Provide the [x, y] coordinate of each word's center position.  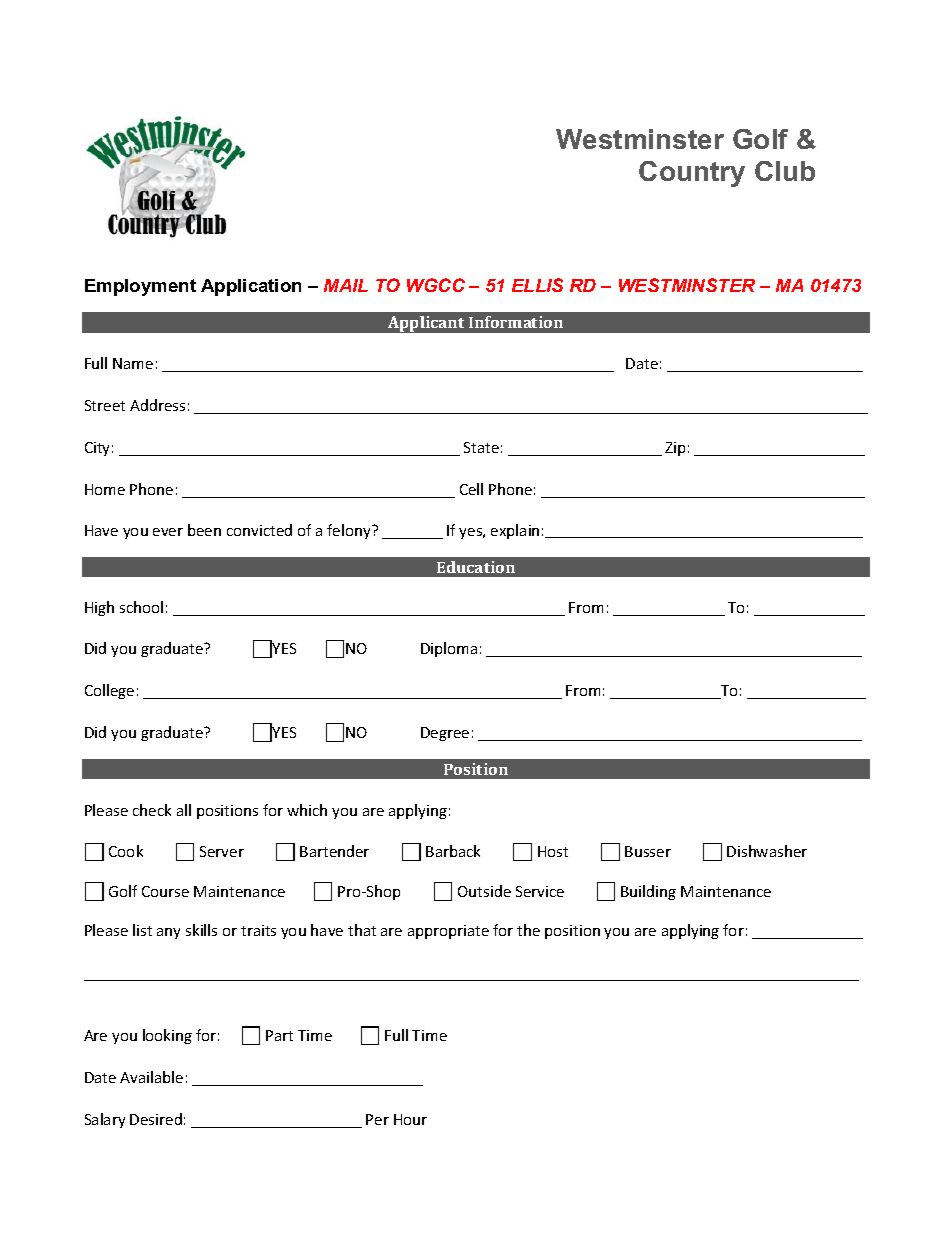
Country [692, 174]
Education [476, 567]
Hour [410, 1119]
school [141, 607]
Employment [140, 287]
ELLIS [537, 285]
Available [151, 1077]
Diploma [449, 649]
